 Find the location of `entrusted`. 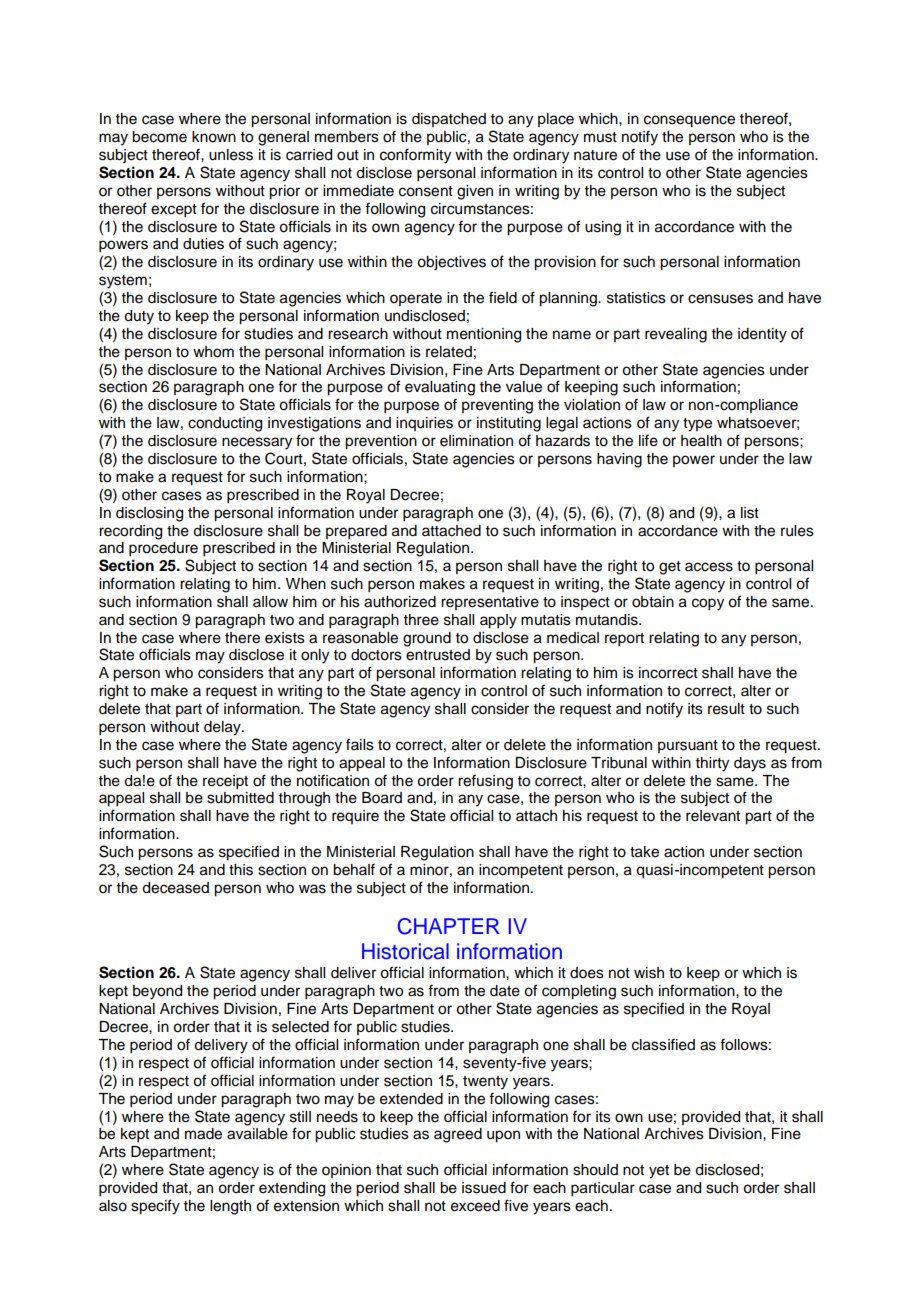

entrusted is located at coordinates (438, 655).
